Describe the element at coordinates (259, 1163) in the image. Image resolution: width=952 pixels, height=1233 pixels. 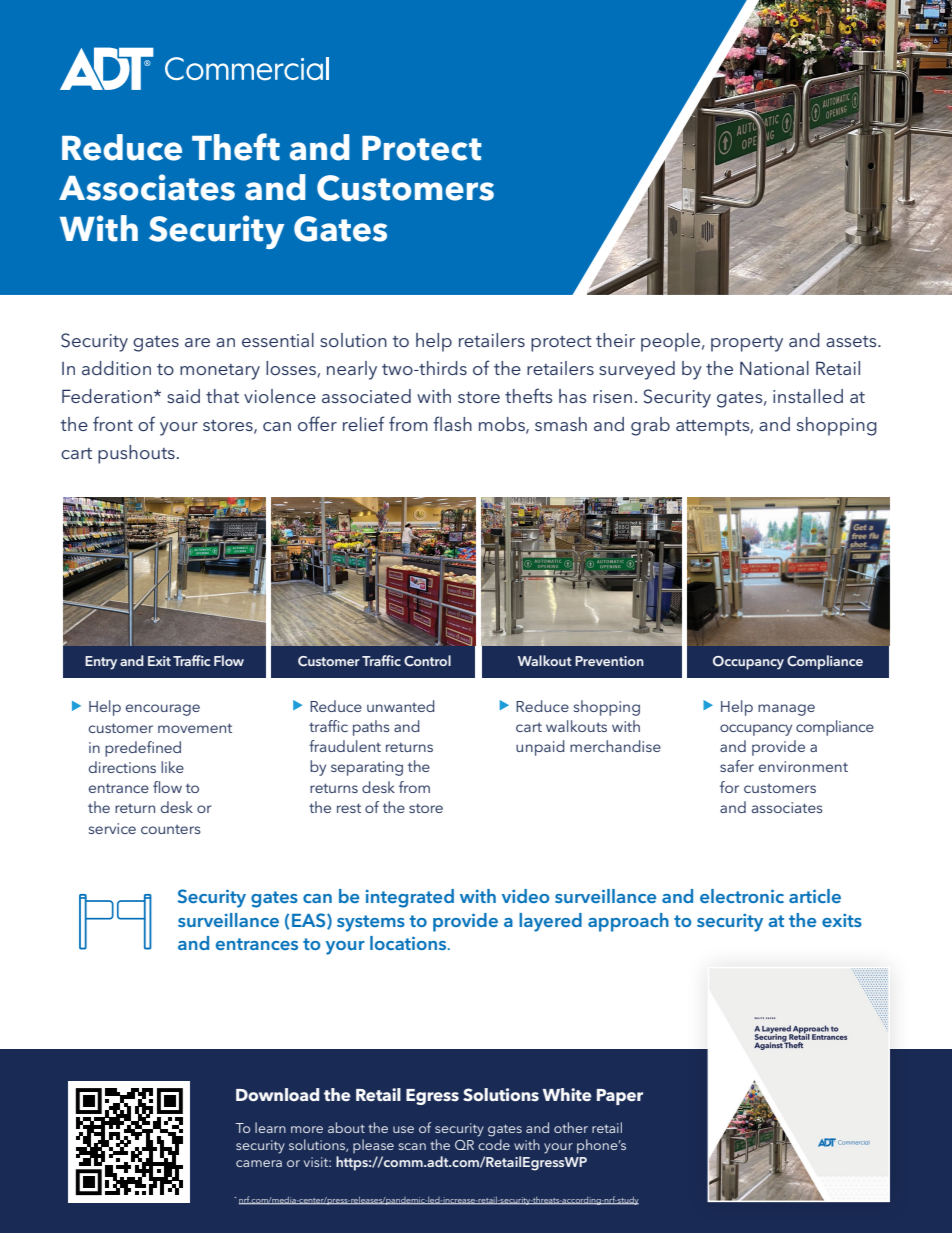
I see `camera` at that location.
